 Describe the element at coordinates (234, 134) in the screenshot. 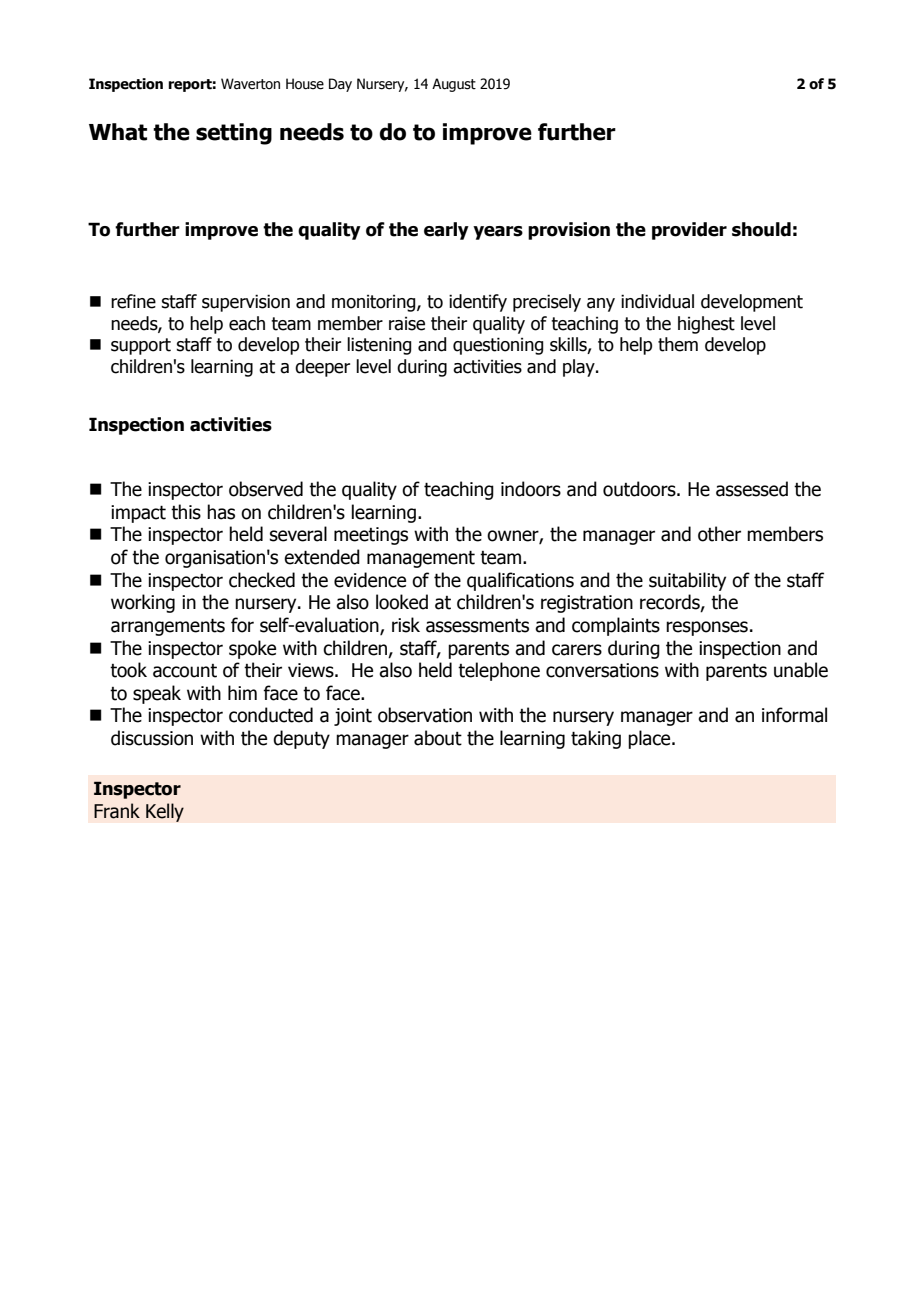

I see `setting` at that location.
